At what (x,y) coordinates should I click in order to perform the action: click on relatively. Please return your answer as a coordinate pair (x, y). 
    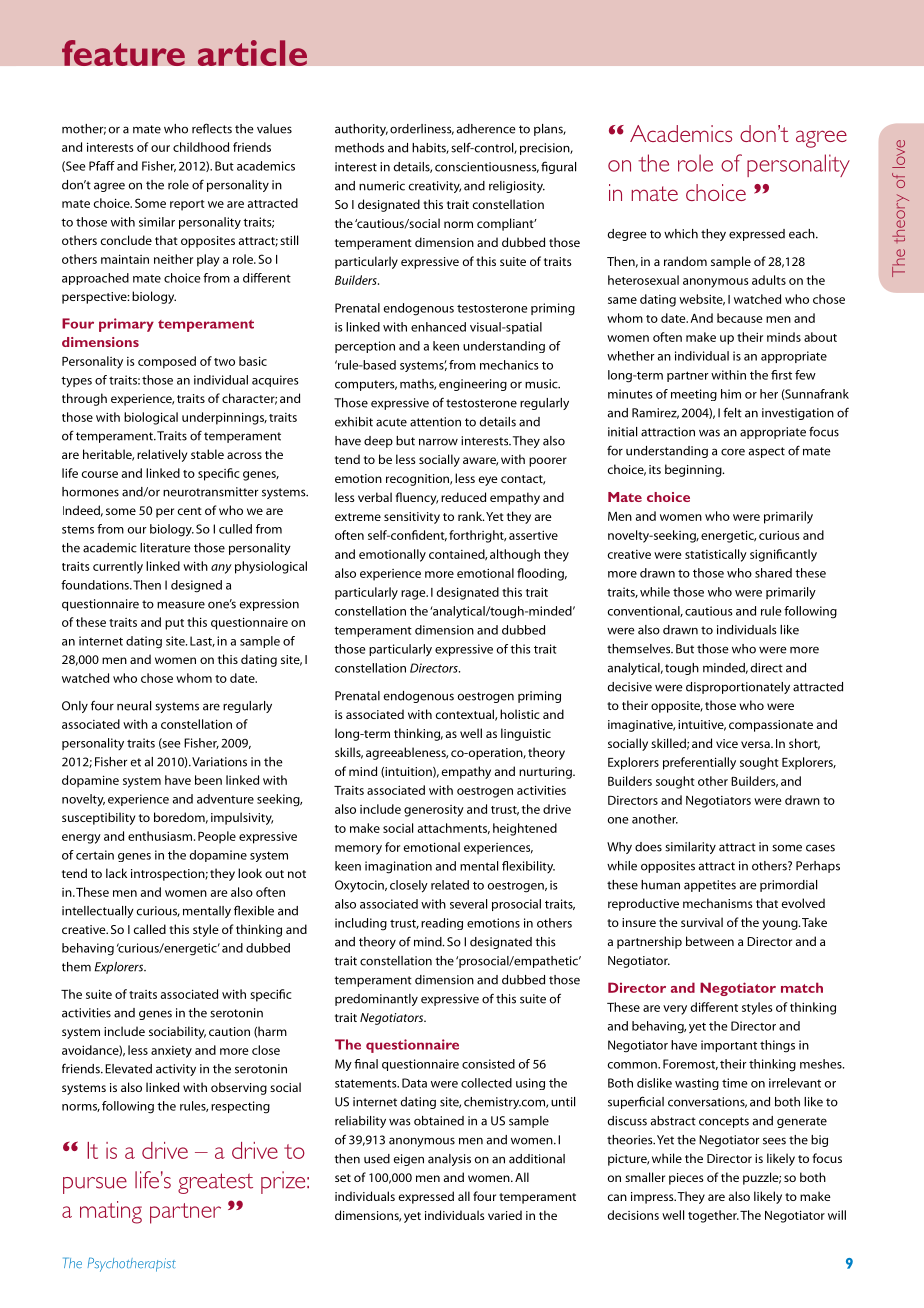
    Looking at the image, I should click on (162, 455).
